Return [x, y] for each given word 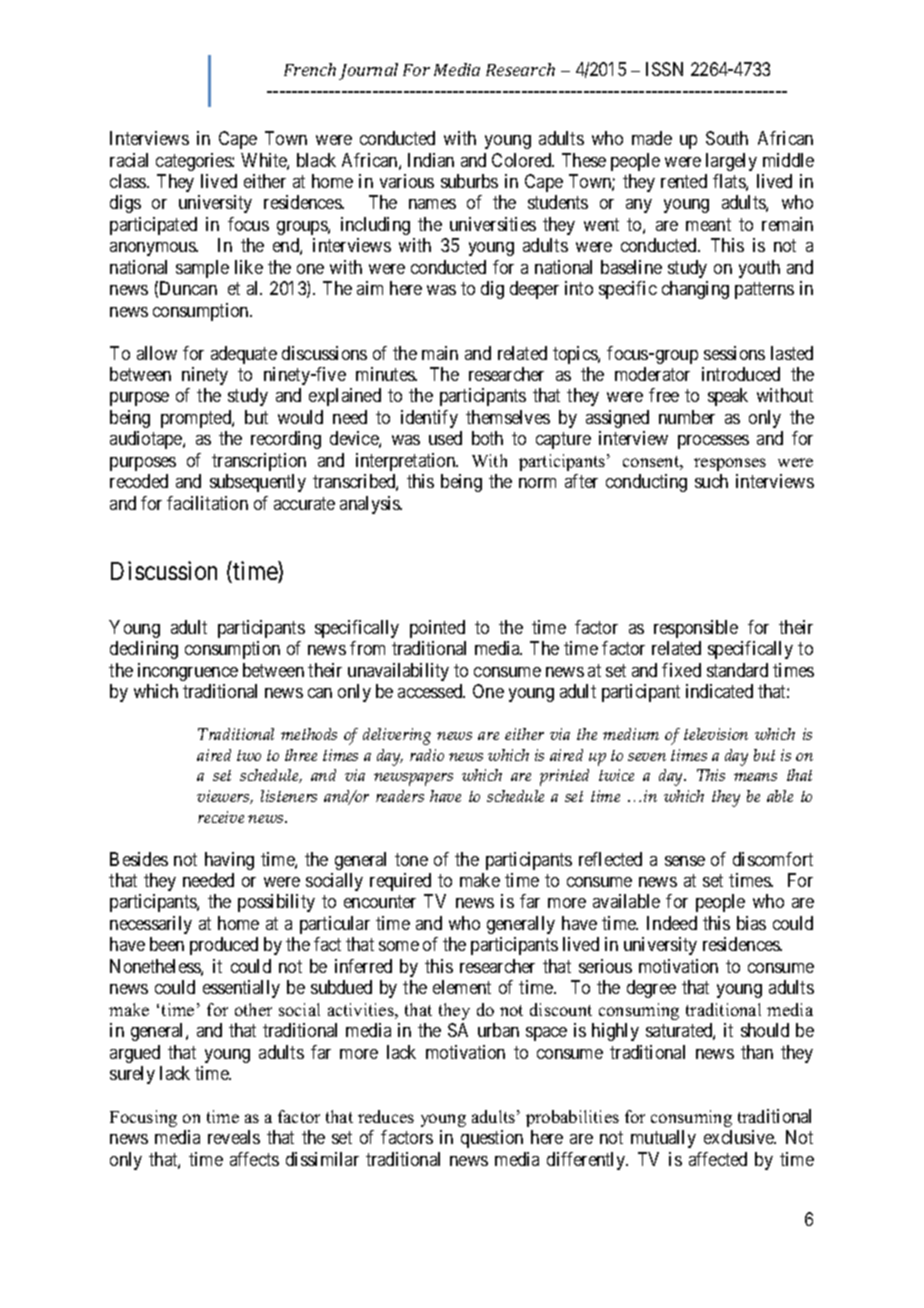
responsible [696, 629]
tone [411, 859]
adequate [244, 355]
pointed [437, 629]
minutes [386, 374]
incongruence [188, 672]
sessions [734, 353]
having [229, 861]
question [492, 1139]
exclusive [740, 1137]
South [727, 138]
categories [194, 162]
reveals [234, 1137]
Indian [431, 160]
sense [685, 861]
